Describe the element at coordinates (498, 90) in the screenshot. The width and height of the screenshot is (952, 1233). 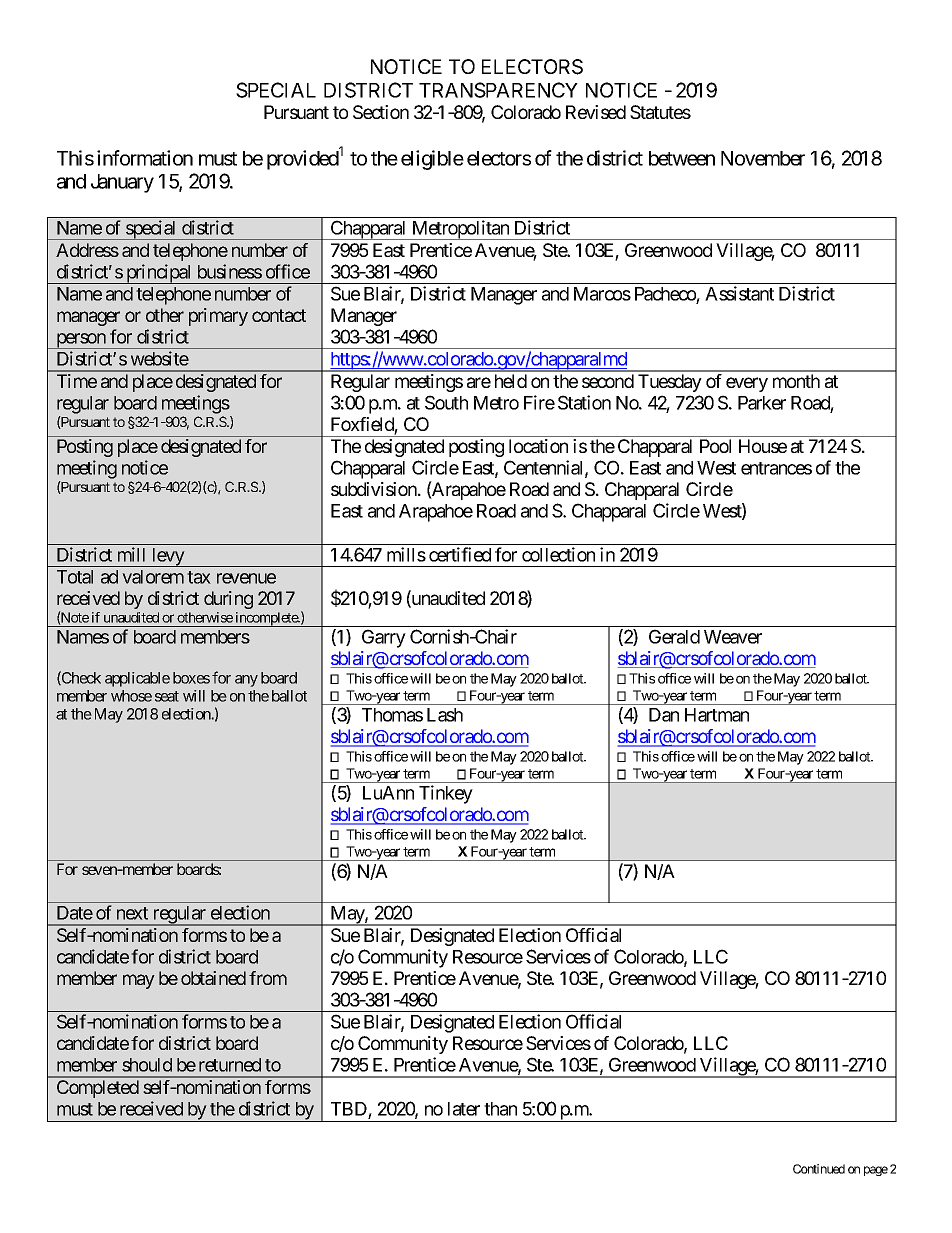
I see `TRANSPARENCY` at that location.
